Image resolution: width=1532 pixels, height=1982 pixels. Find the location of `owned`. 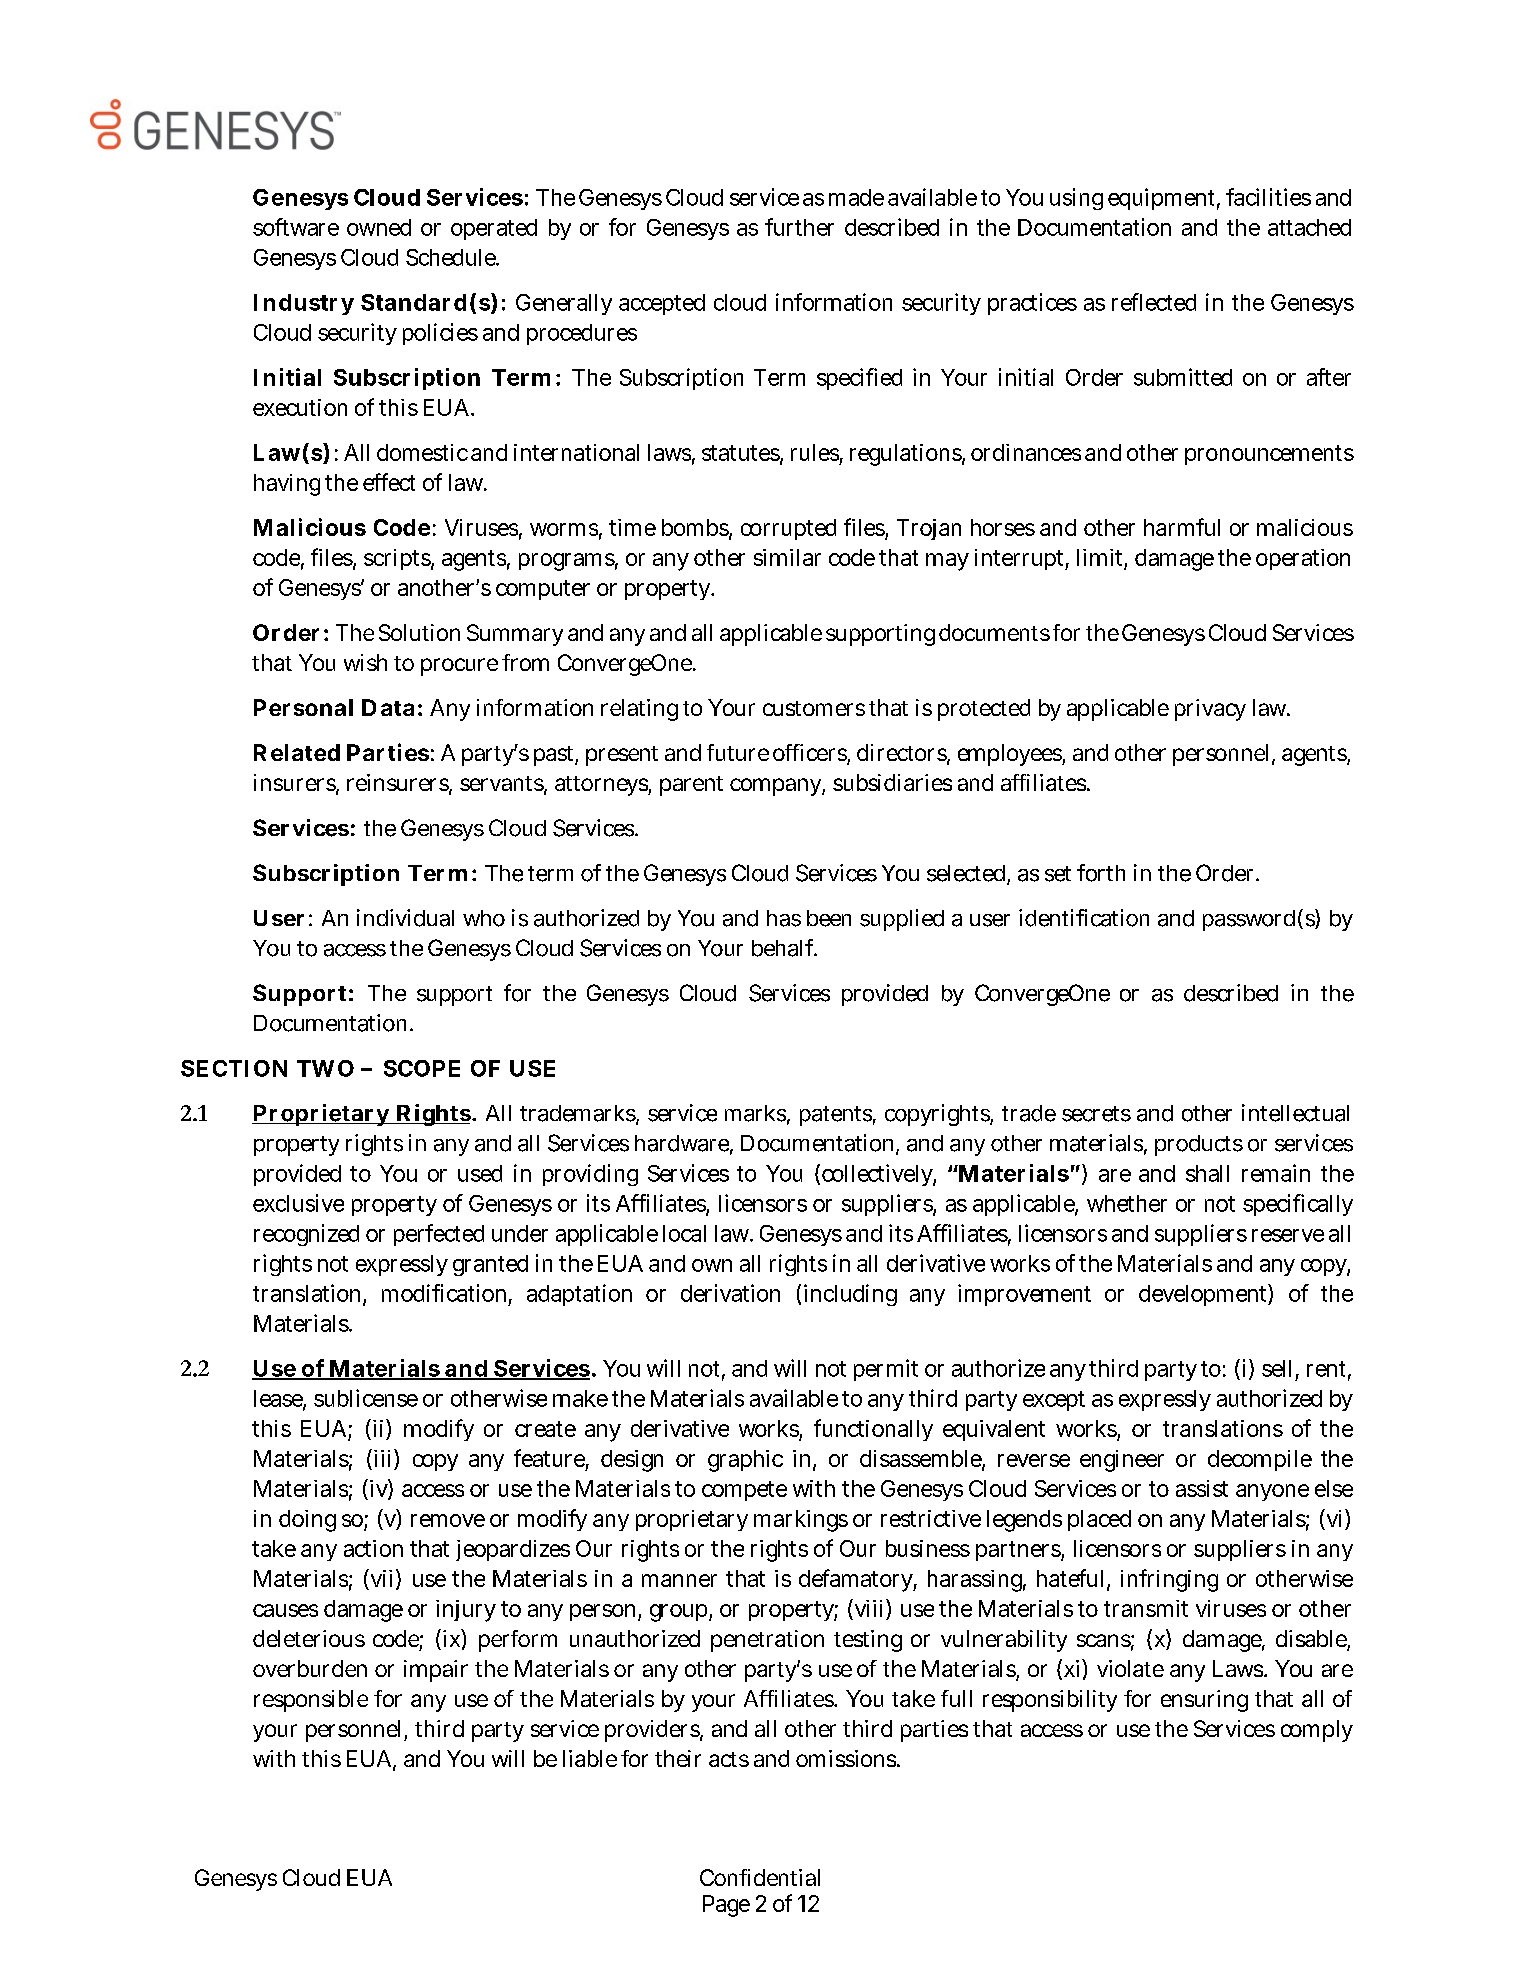

owned is located at coordinates (379, 227).
